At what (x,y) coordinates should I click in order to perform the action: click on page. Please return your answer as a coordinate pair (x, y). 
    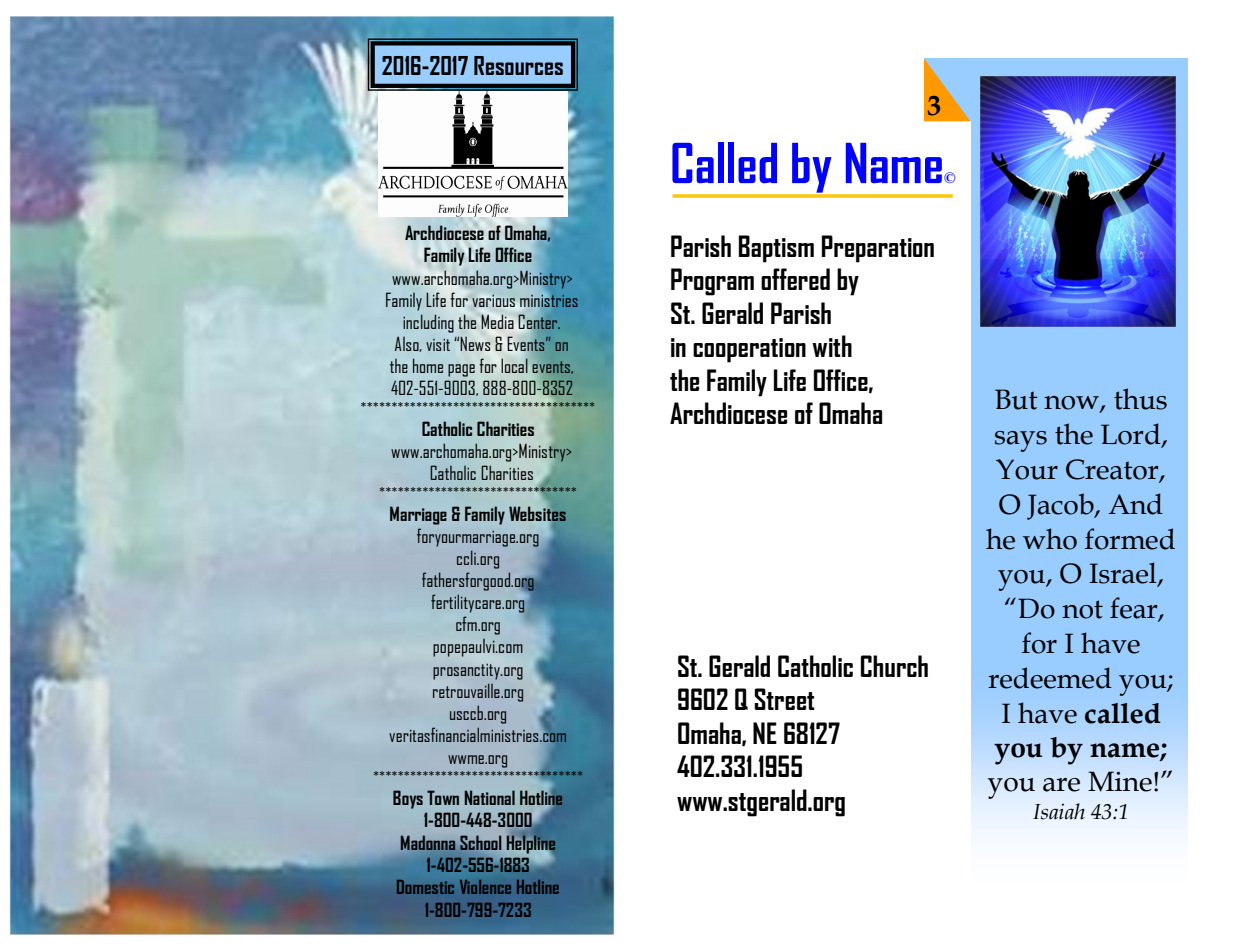
    Looking at the image, I should click on (461, 370).
